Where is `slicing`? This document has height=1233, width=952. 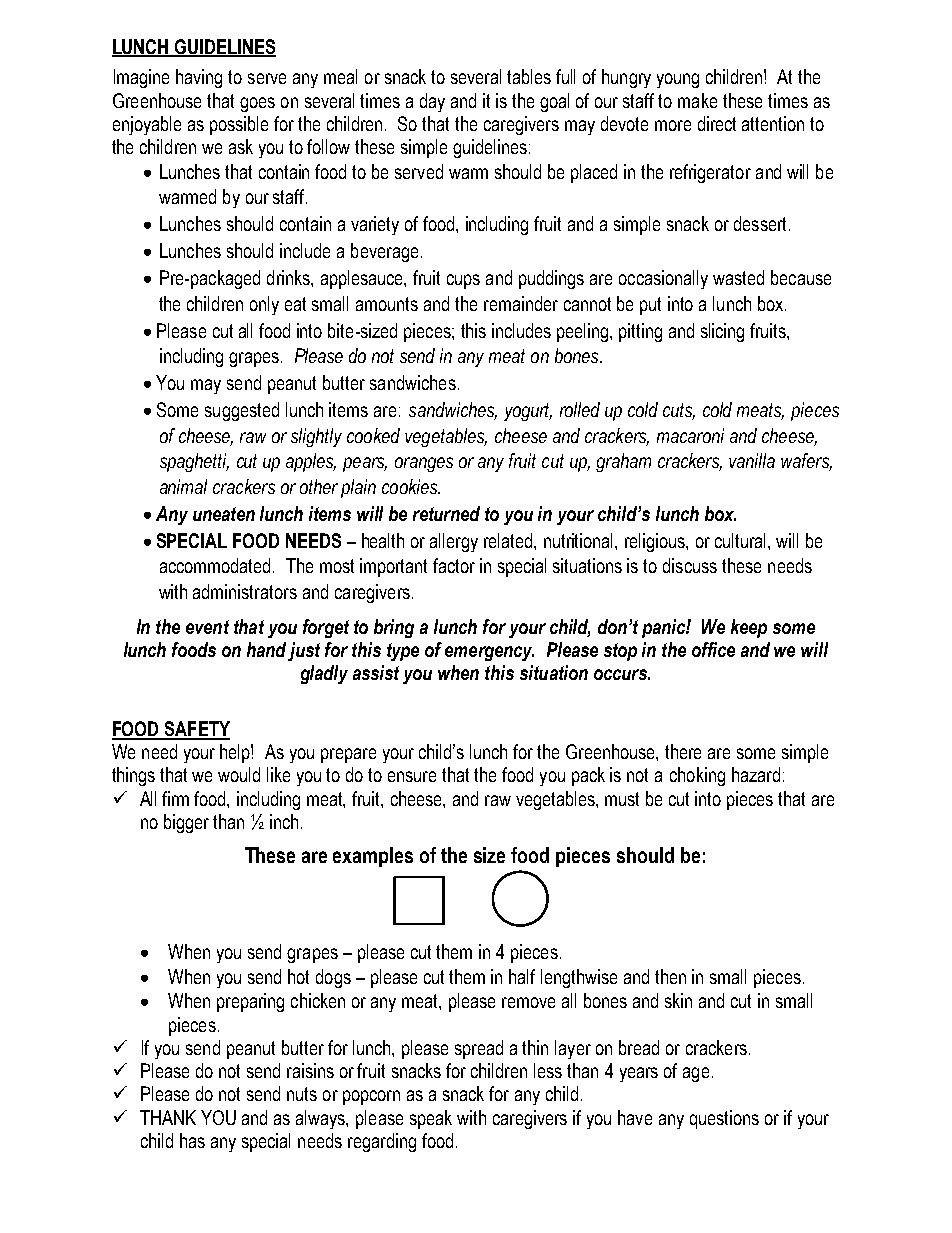 slicing is located at coordinates (722, 332).
